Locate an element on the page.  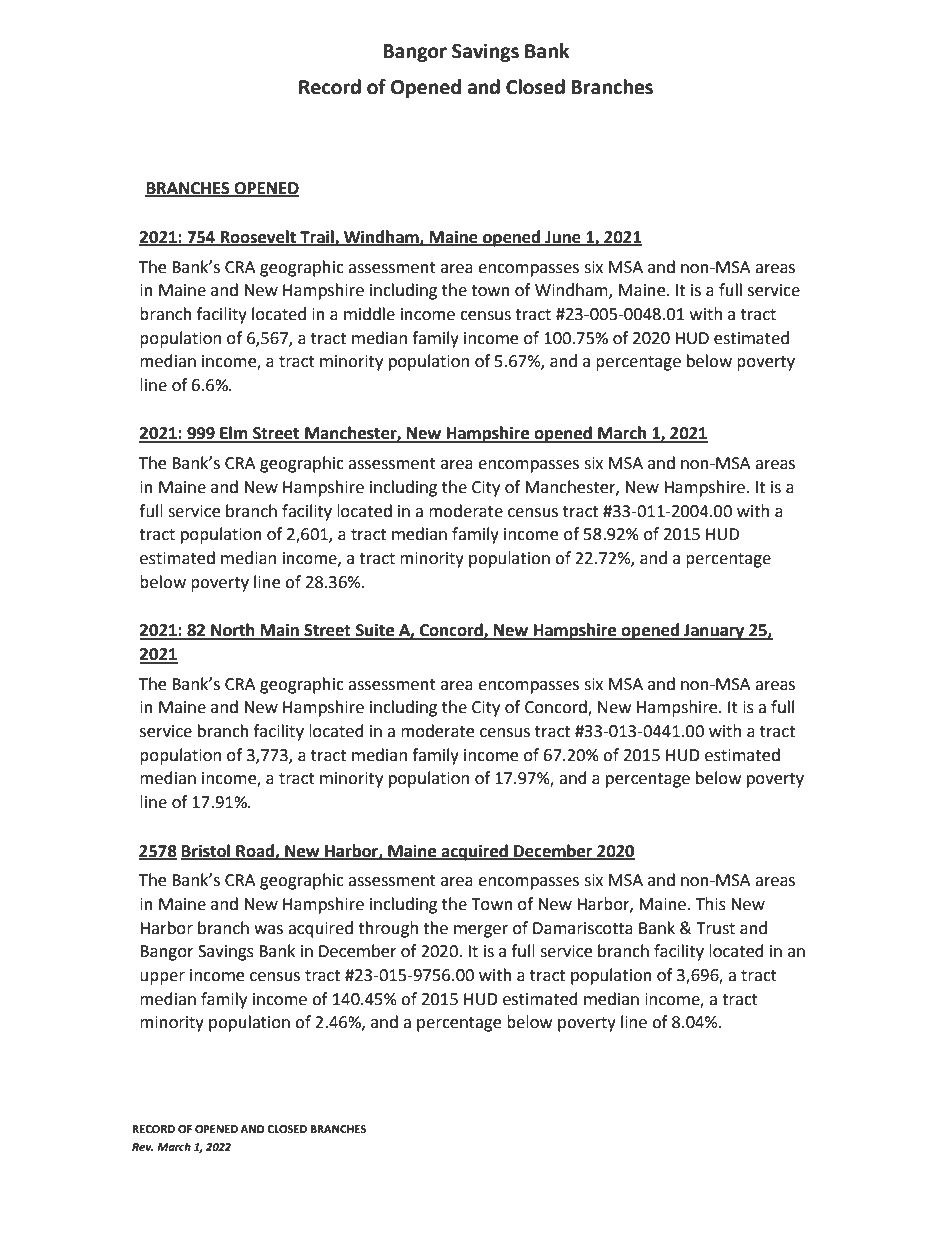
January is located at coordinates (714, 632).
